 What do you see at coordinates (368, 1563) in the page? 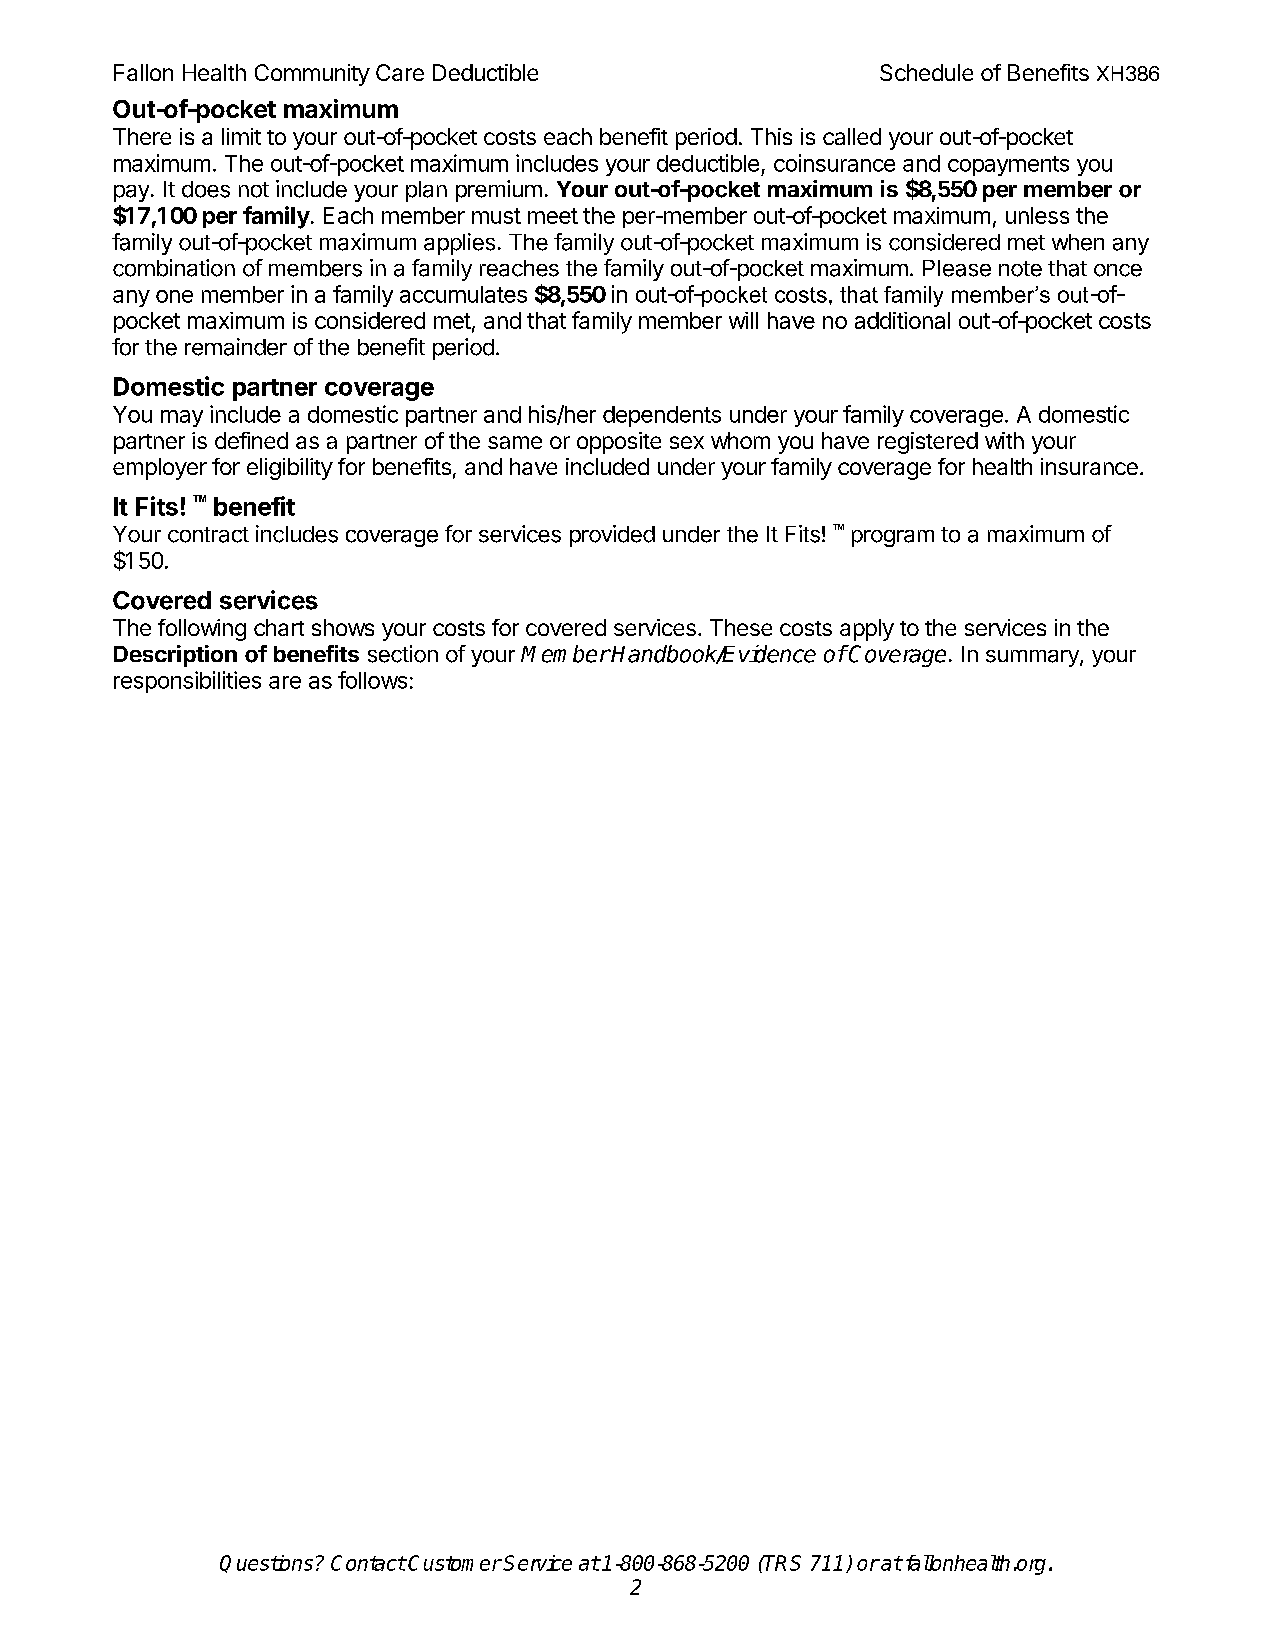
I see `Contact` at bounding box center [368, 1563].
